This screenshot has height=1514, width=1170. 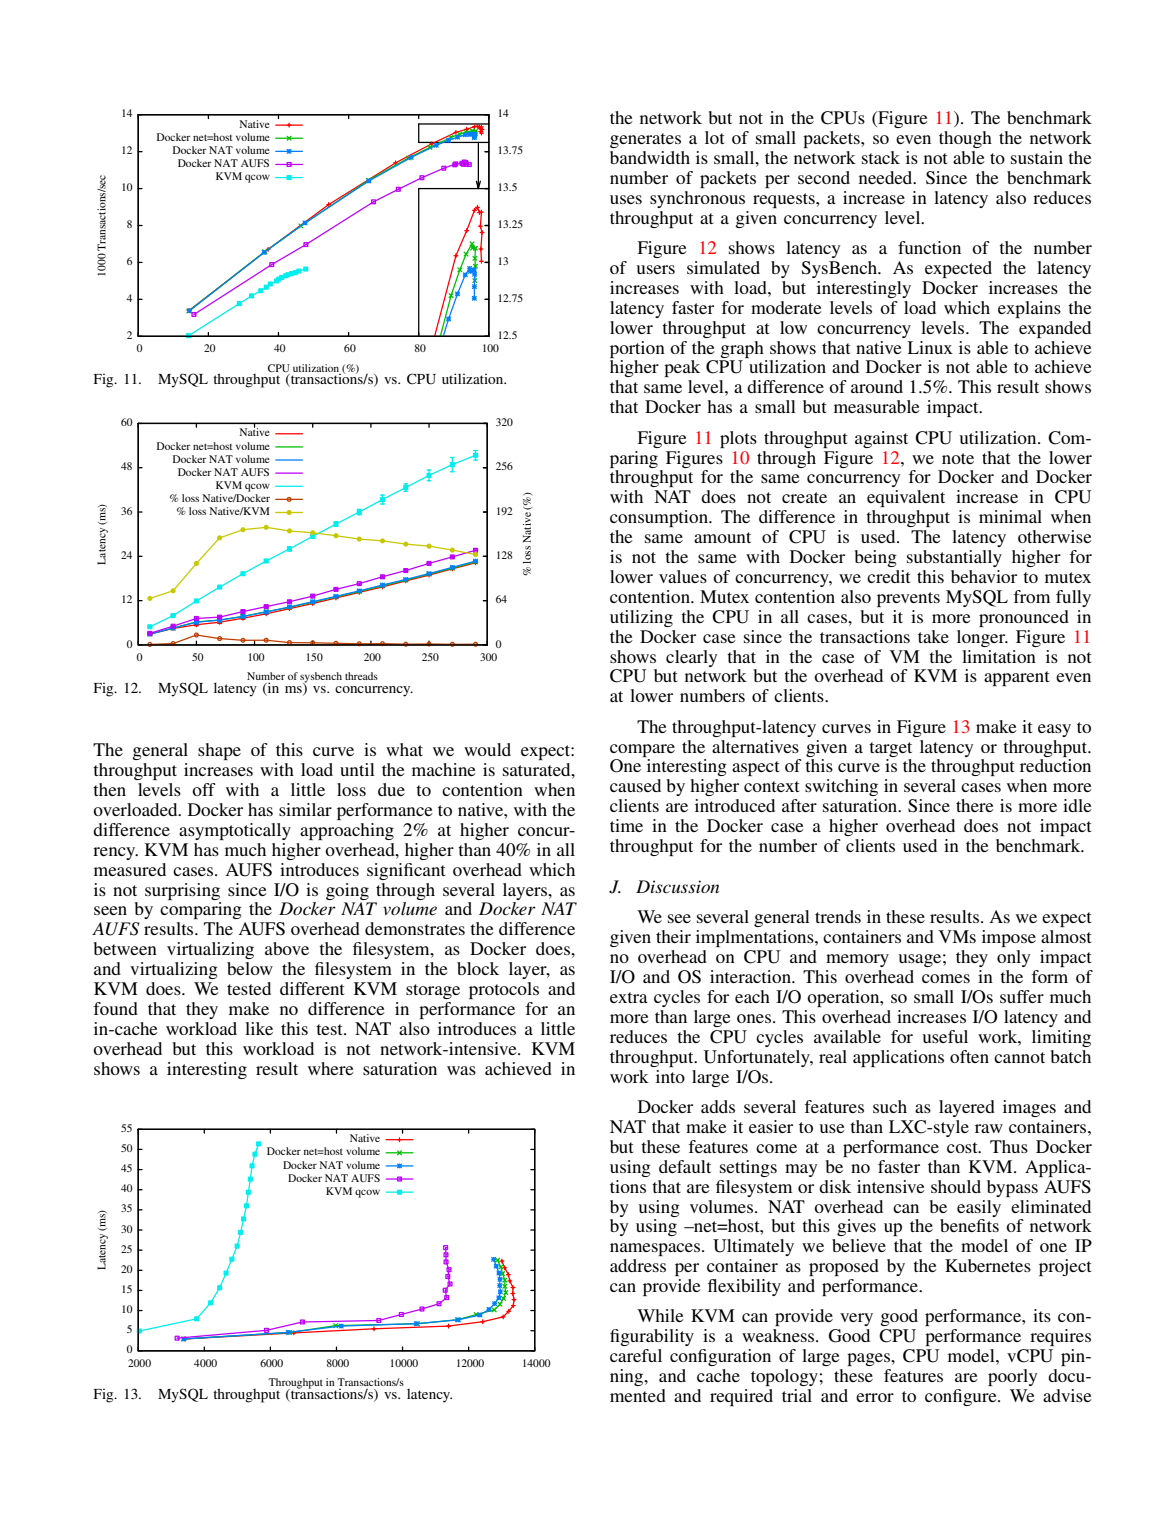 What do you see at coordinates (1013, 958) in the screenshot?
I see `only` at bounding box center [1013, 958].
